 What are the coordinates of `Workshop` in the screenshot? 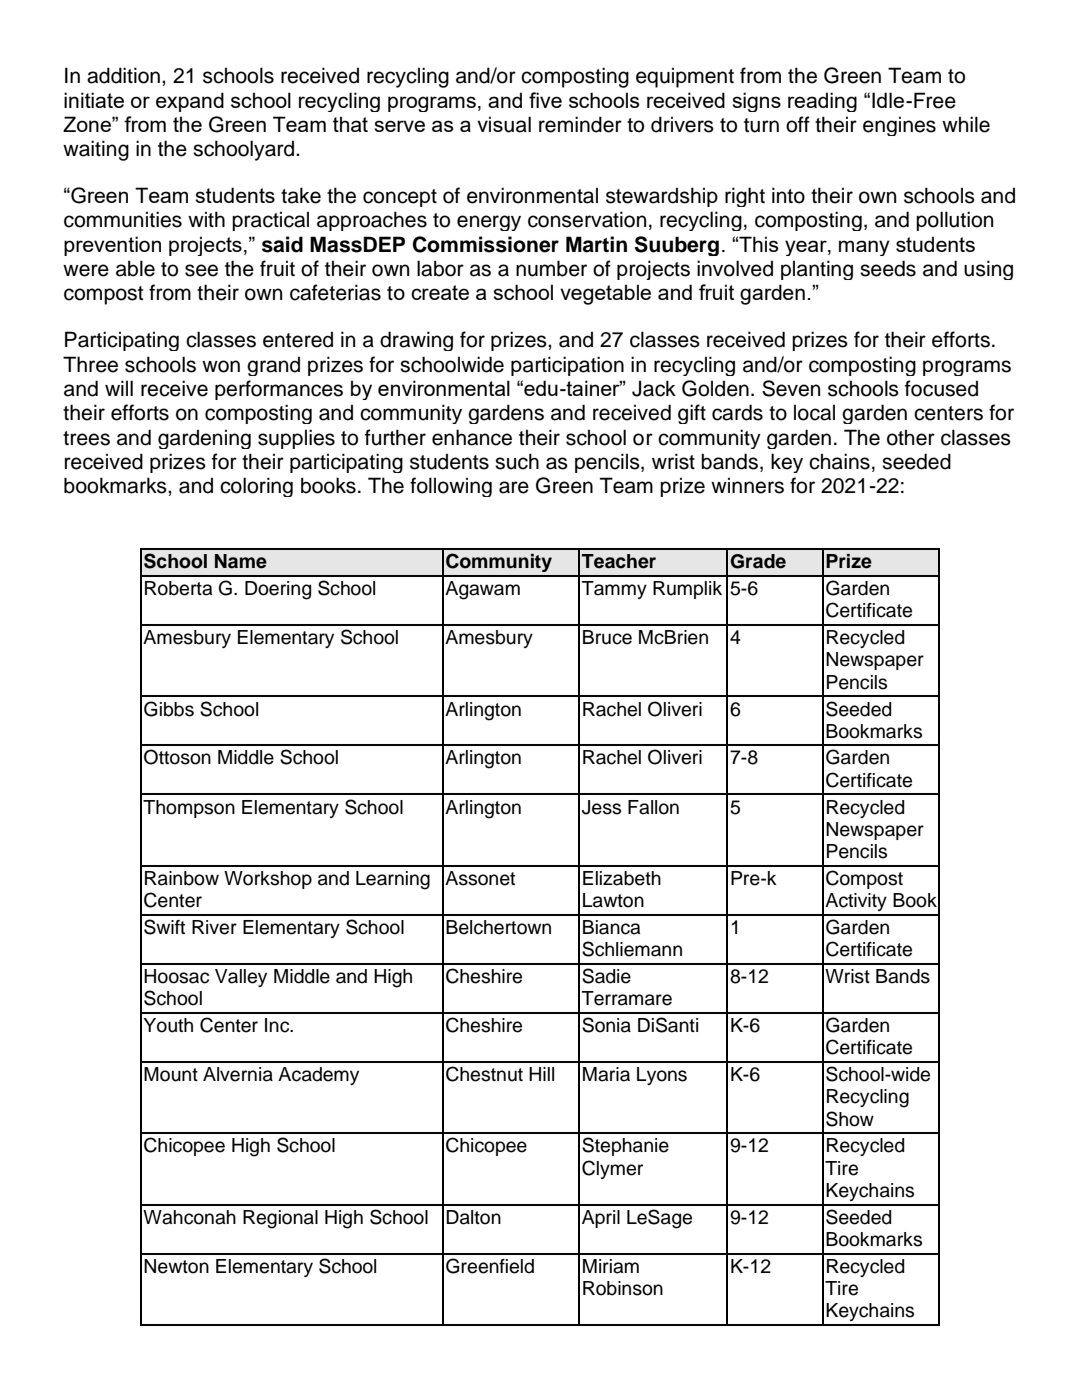 It's located at (268, 880).
